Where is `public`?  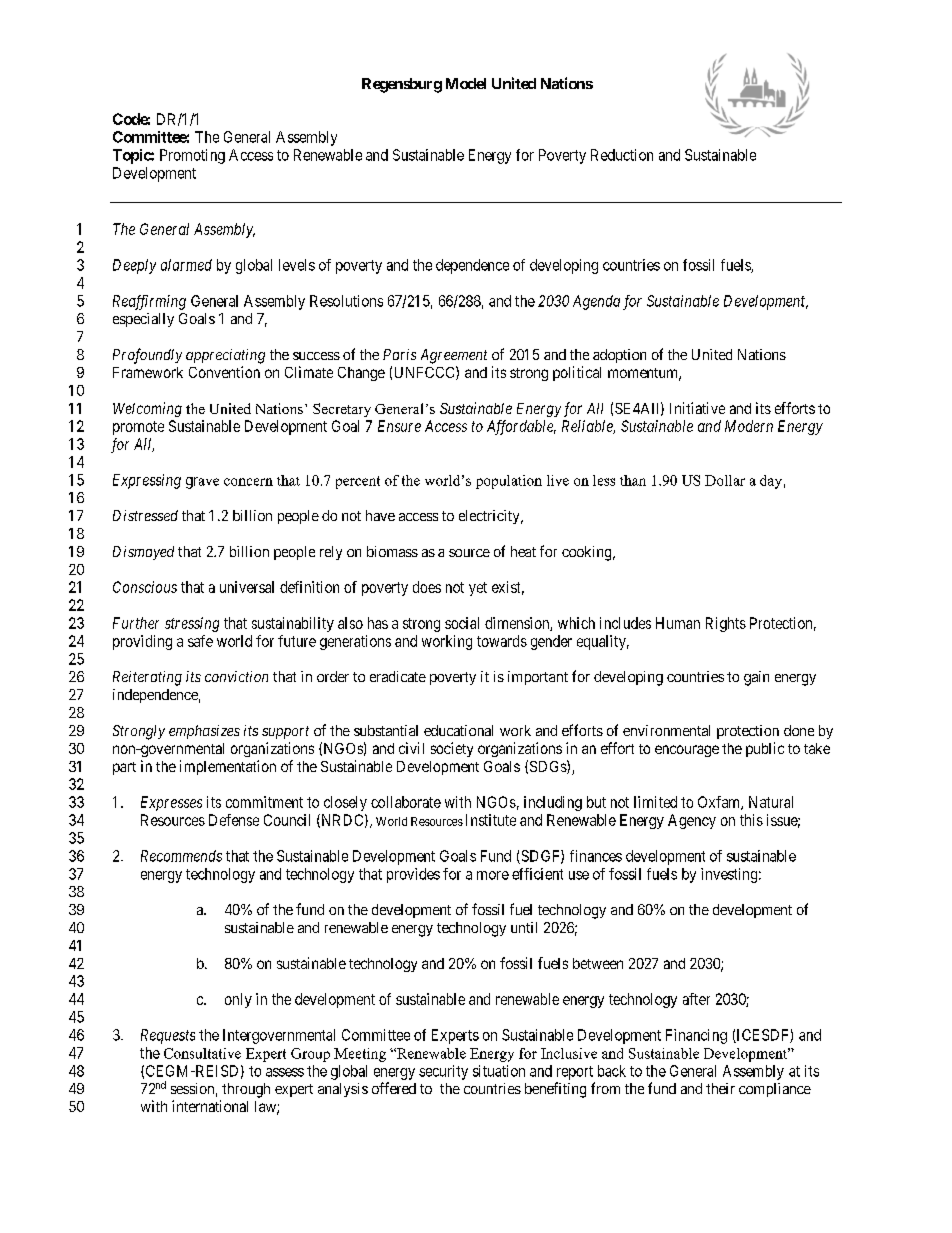
public is located at coordinates (765, 749).
